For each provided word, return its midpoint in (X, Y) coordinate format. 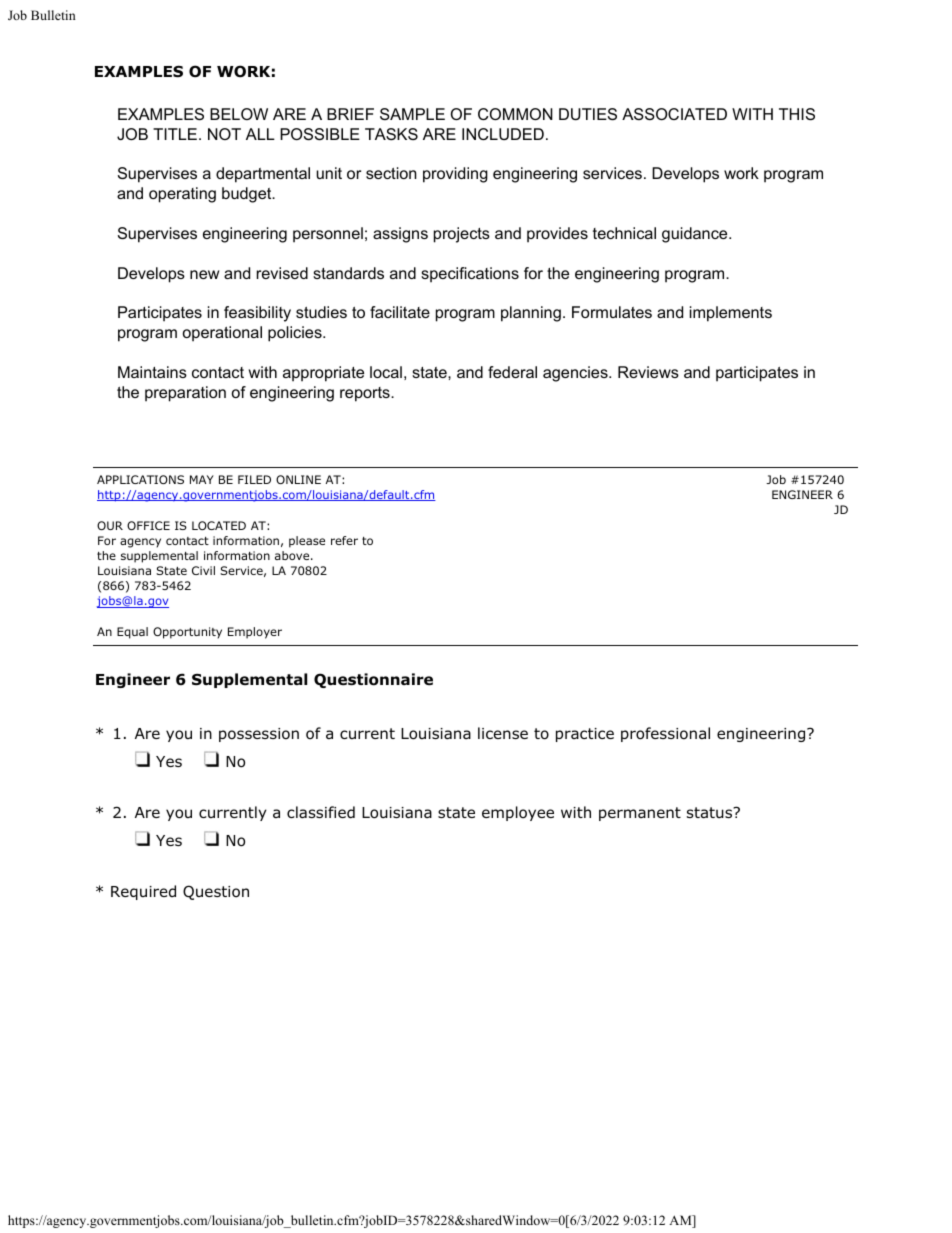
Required (143, 892)
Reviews (648, 372)
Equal (132, 633)
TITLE (175, 134)
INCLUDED (503, 134)
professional (665, 734)
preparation (185, 394)
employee (518, 813)
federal (512, 372)
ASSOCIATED (674, 114)
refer (344, 540)
